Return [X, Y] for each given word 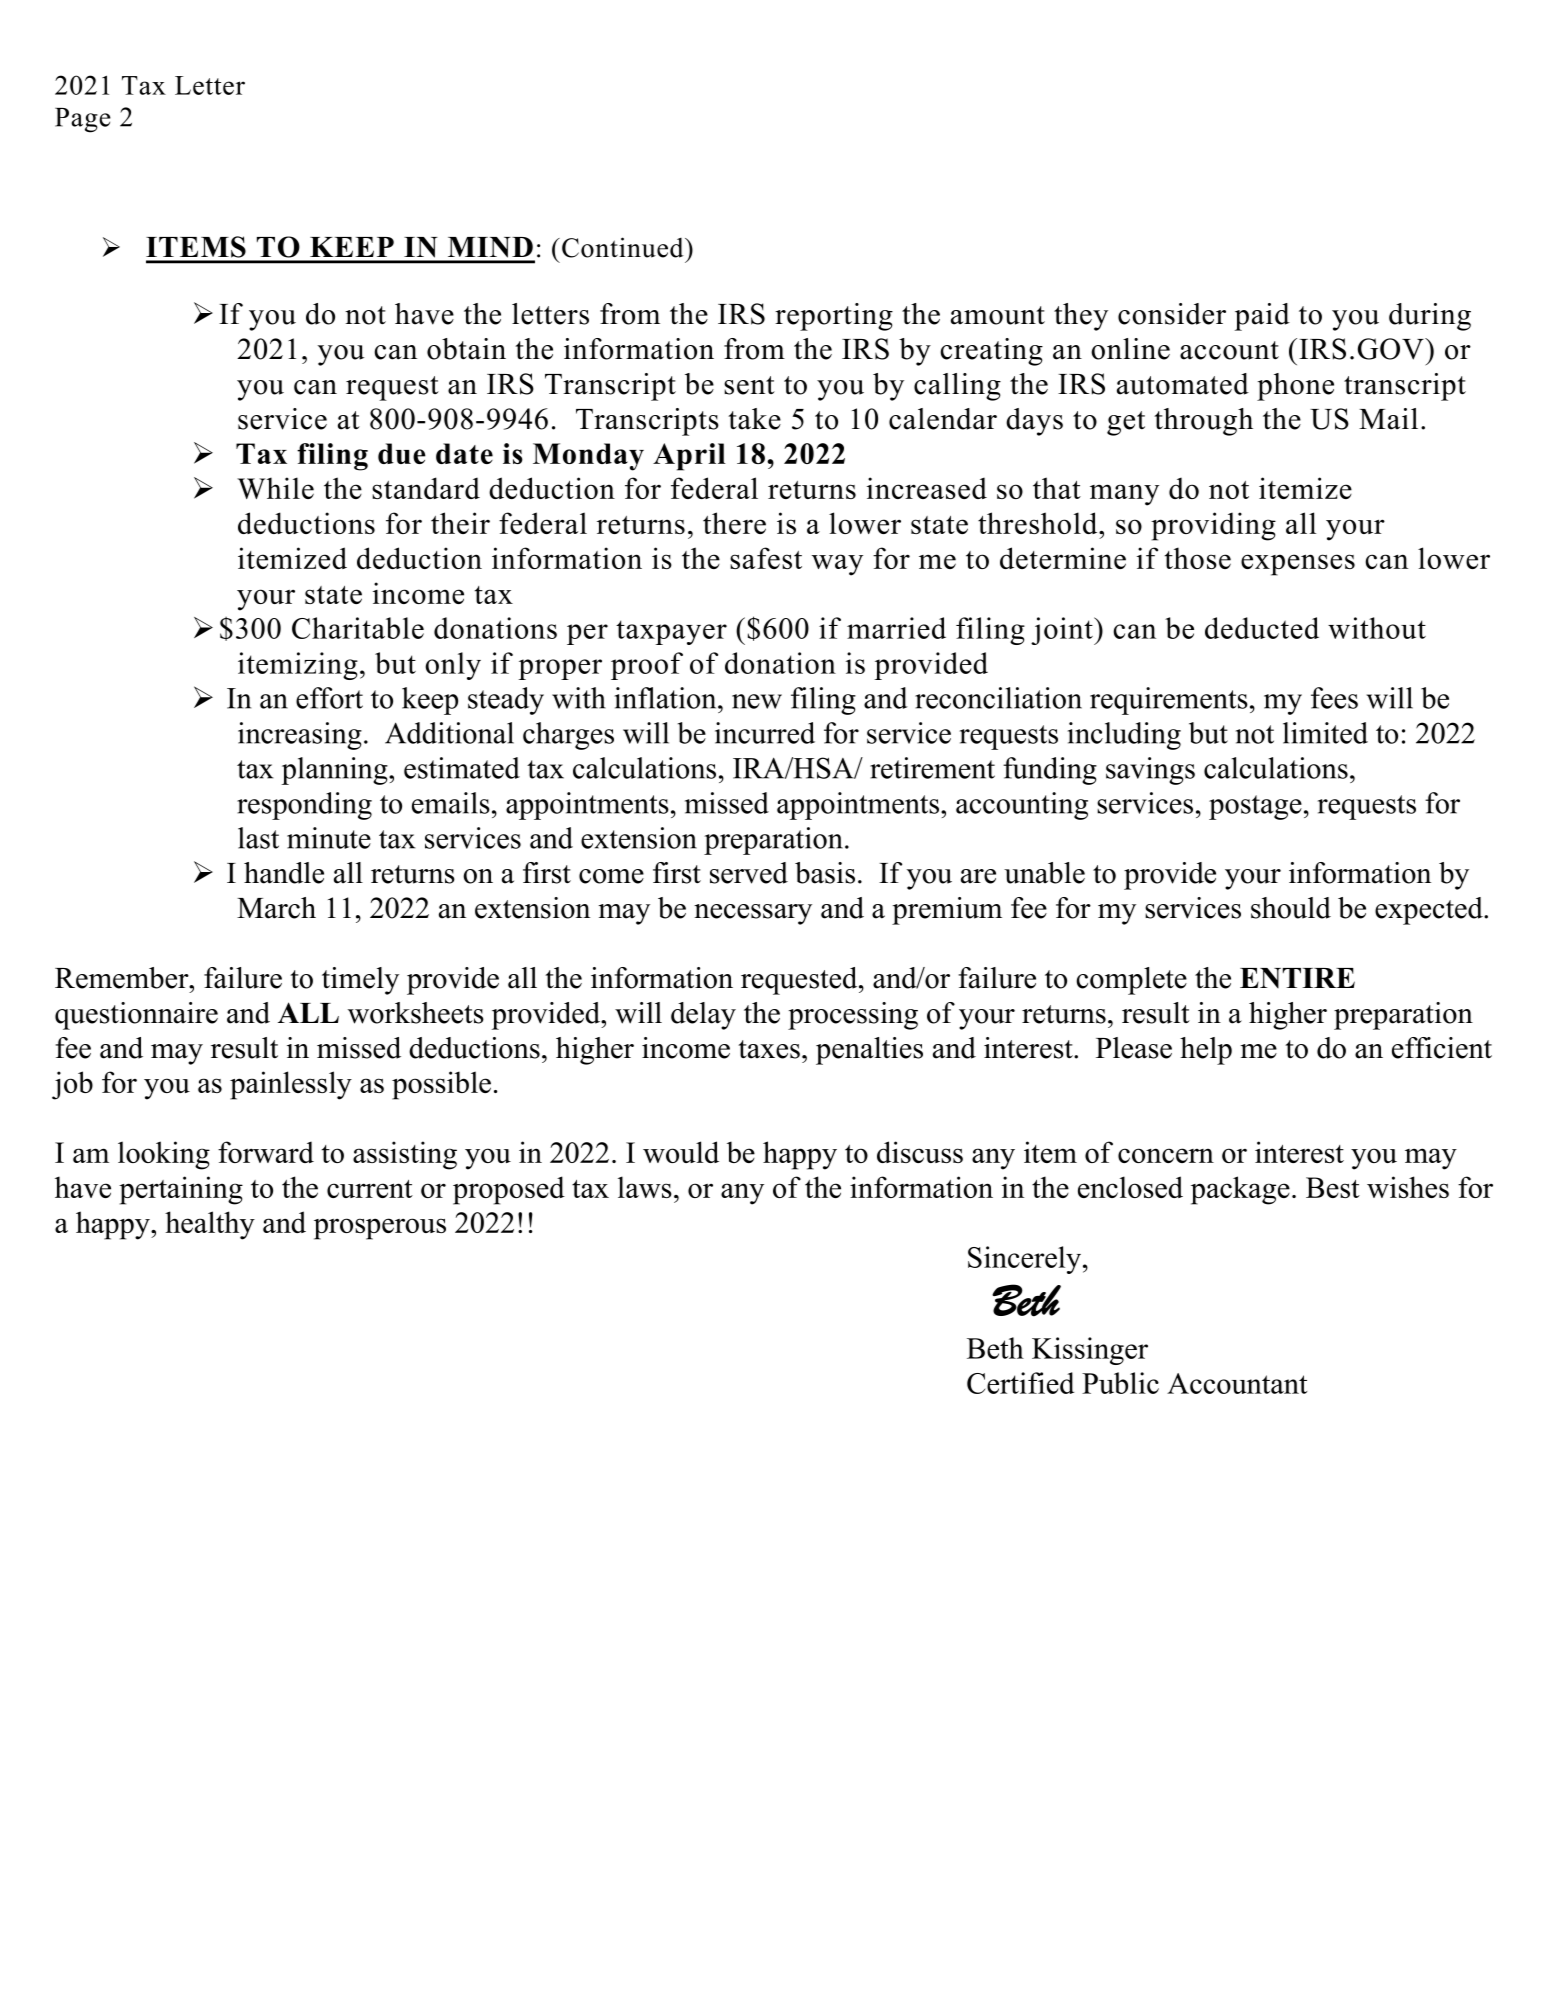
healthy [210, 1225]
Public [1120, 1383]
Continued [624, 247]
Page [83, 120]
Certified [1020, 1383]
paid [1262, 317]
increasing [300, 736]
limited [1325, 733]
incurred [765, 733]
